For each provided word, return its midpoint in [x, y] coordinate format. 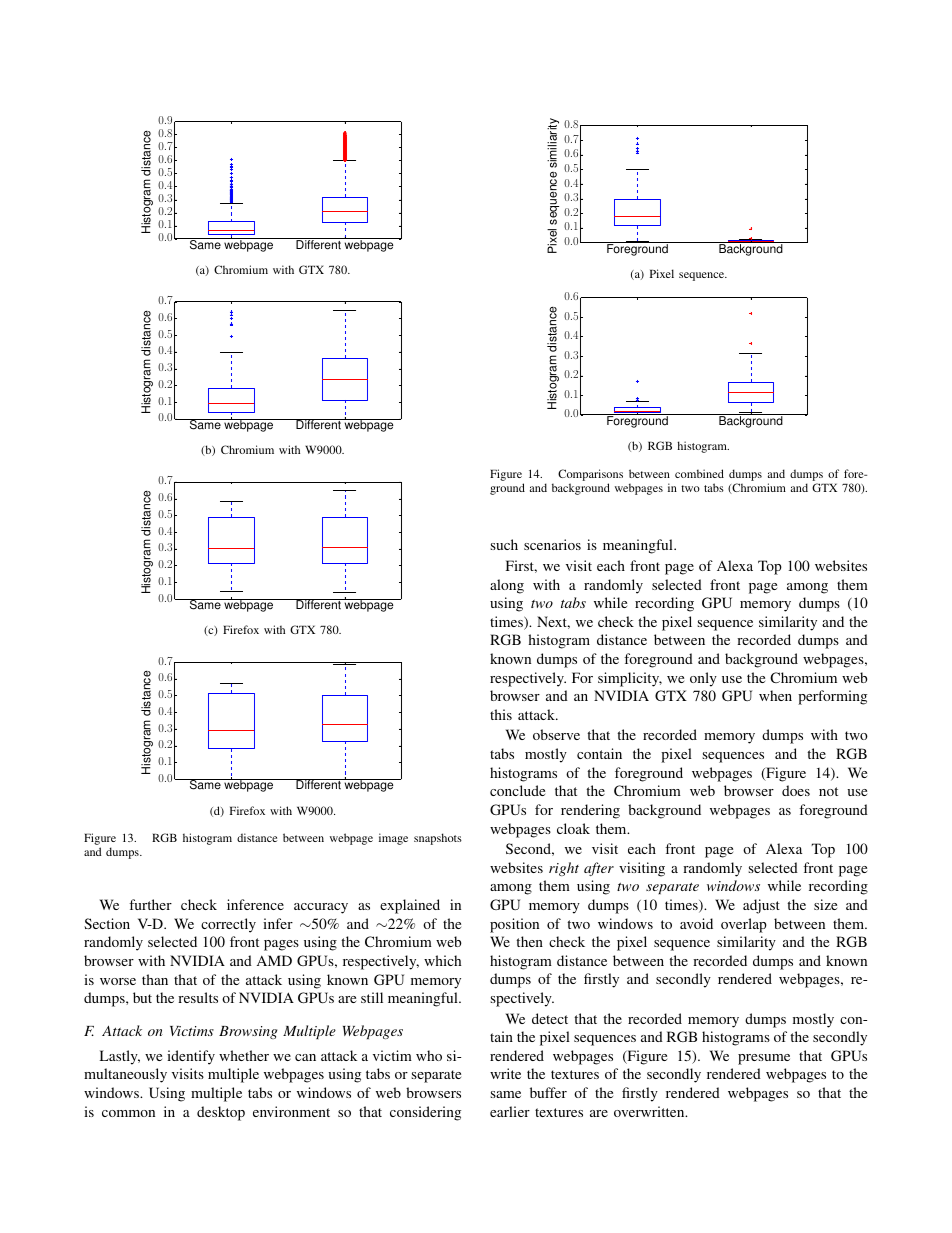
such [504, 544]
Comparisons [590, 476]
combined [699, 473]
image [393, 839]
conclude [517, 790]
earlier [510, 1111]
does [796, 790]
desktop [221, 1113]
